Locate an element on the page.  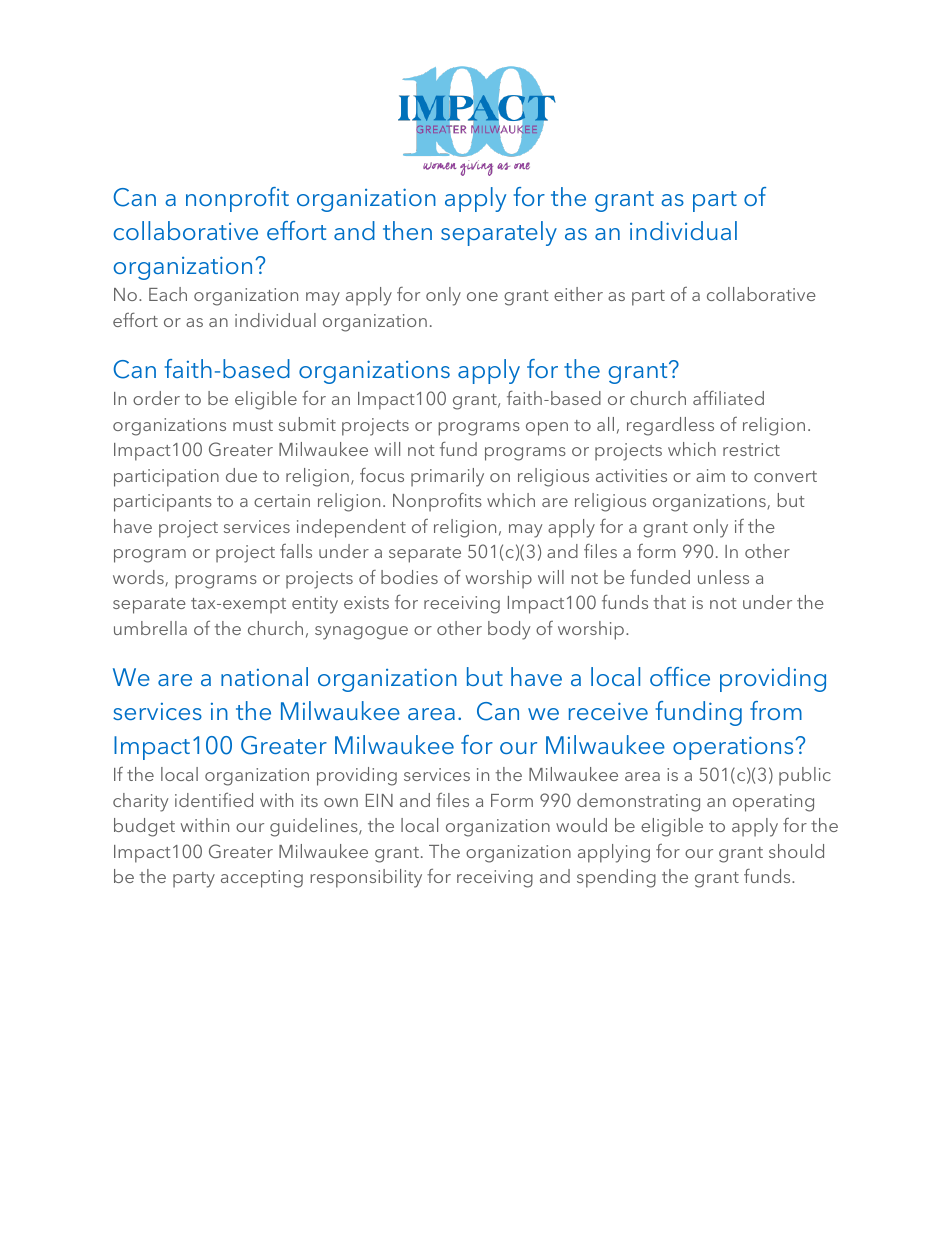
Each is located at coordinates (168, 294).
